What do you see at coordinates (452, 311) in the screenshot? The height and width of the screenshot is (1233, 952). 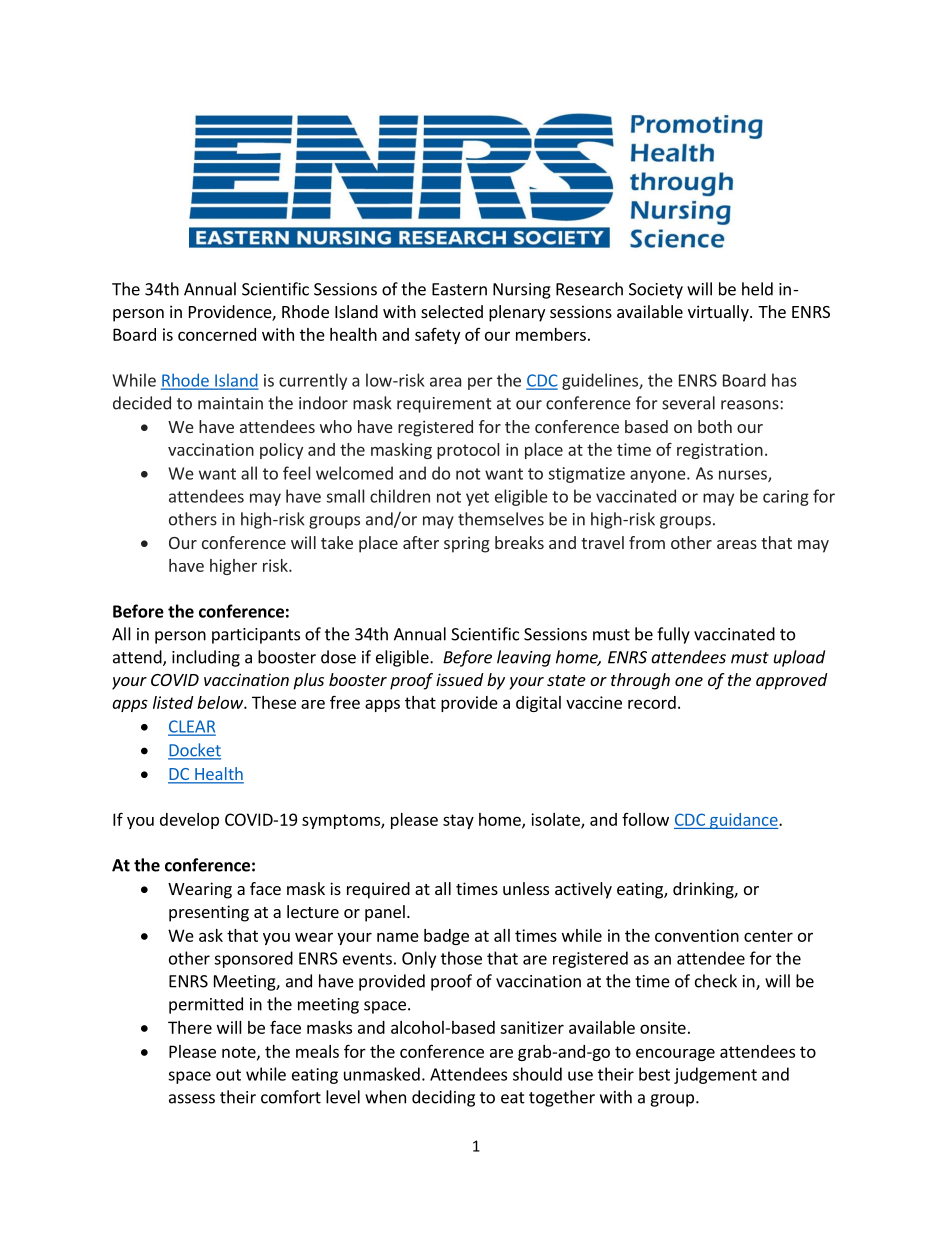 I see `selected` at bounding box center [452, 311].
